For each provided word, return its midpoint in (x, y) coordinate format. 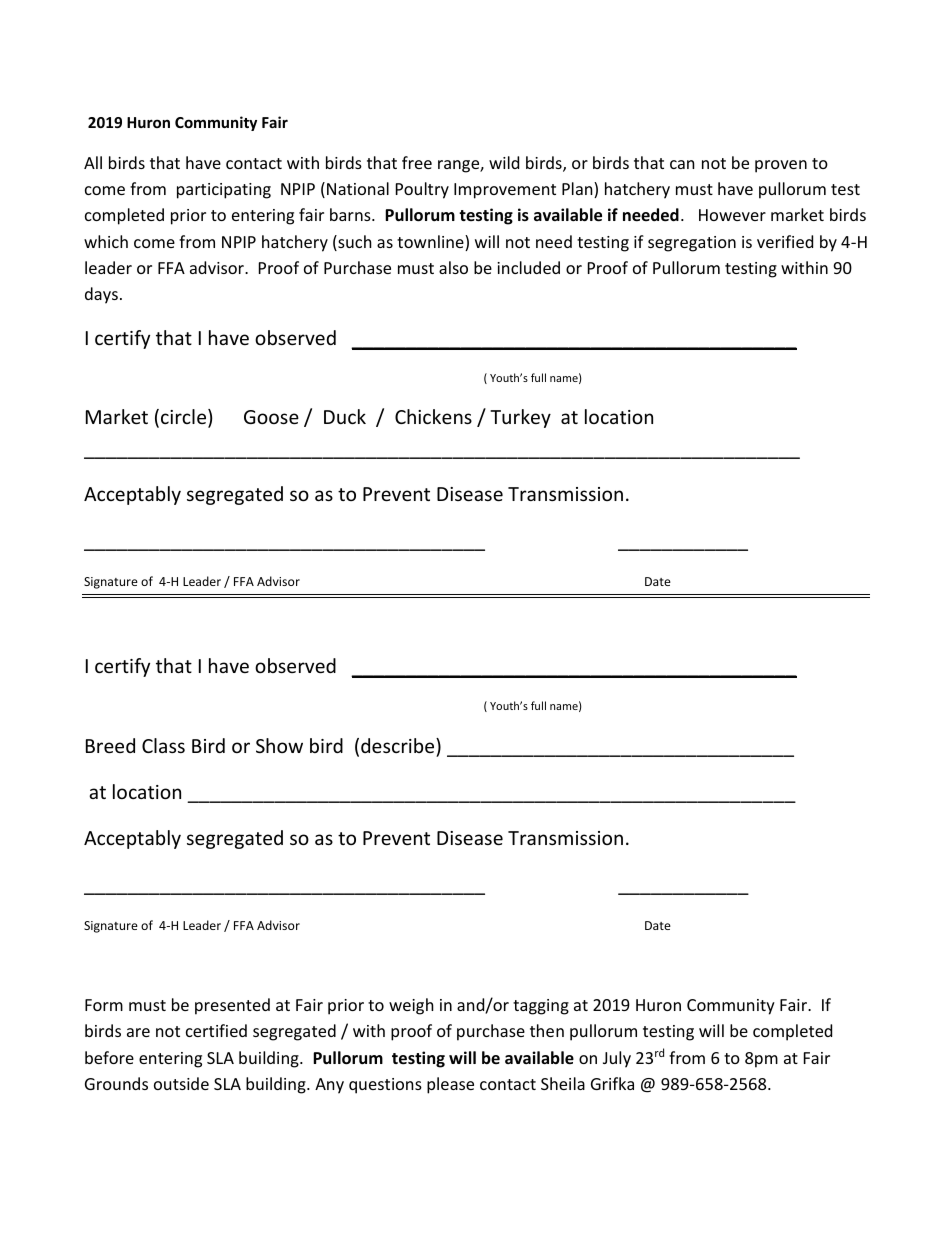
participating (224, 191)
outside (181, 1083)
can (682, 164)
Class (163, 745)
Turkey (520, 418)
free (417, 162)
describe (399, 745)
